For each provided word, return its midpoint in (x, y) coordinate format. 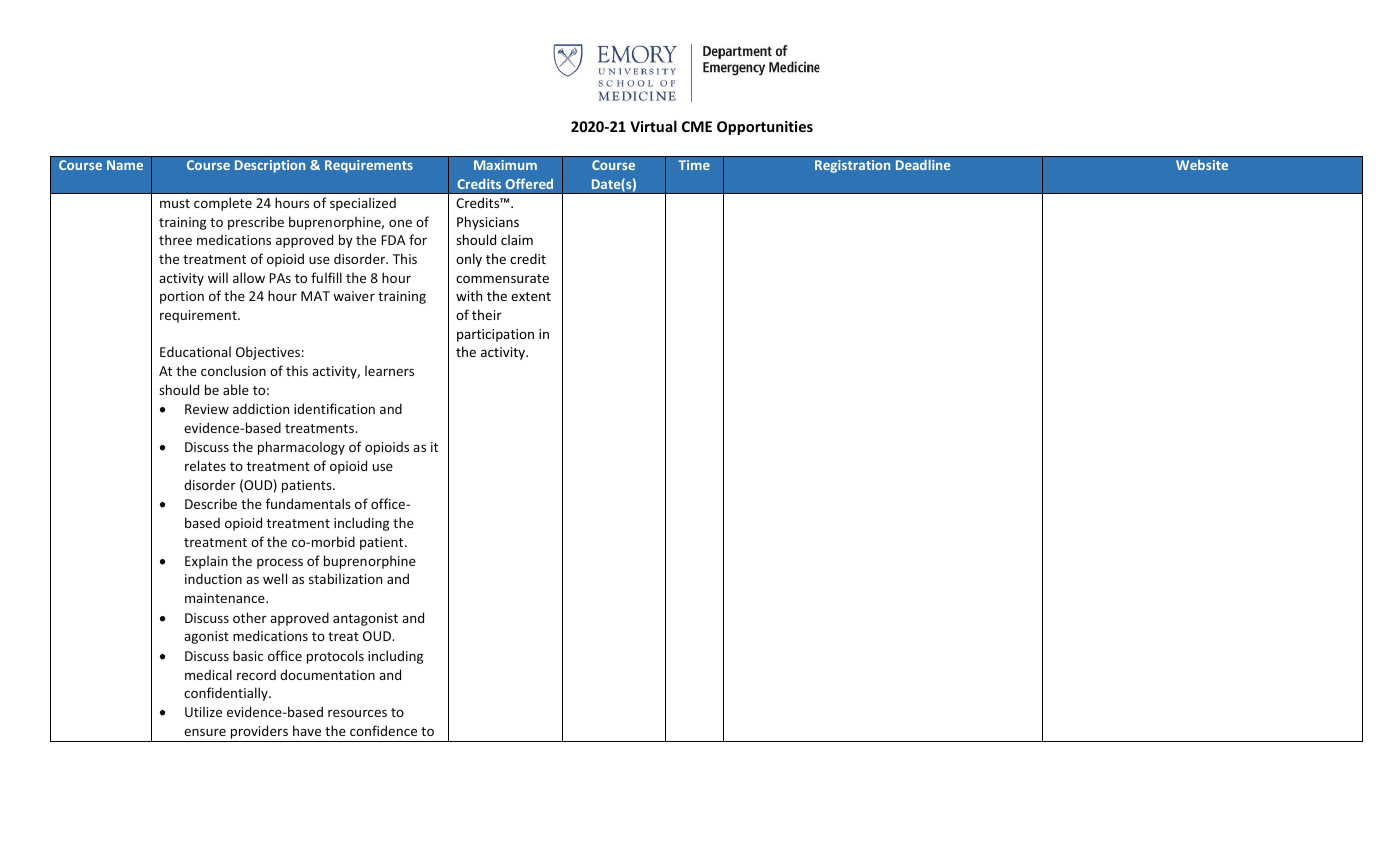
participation (495, 335)
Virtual (653, 126)
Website (1202, 165)
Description (270, 166)
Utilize (203, 711)
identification (334, 408)
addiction (261, 408)
